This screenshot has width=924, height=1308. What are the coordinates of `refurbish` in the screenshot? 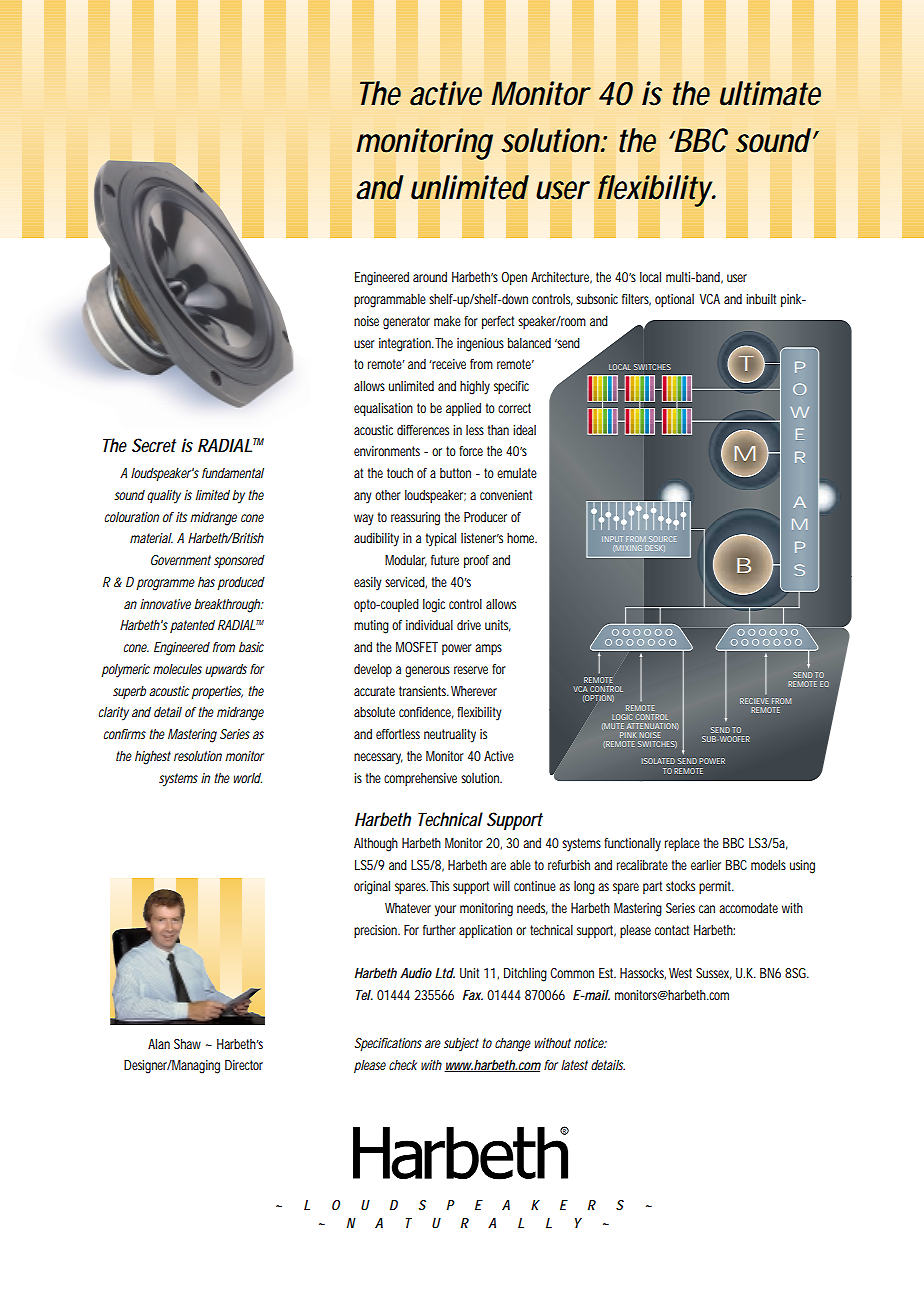 It's located at (569, 865).
